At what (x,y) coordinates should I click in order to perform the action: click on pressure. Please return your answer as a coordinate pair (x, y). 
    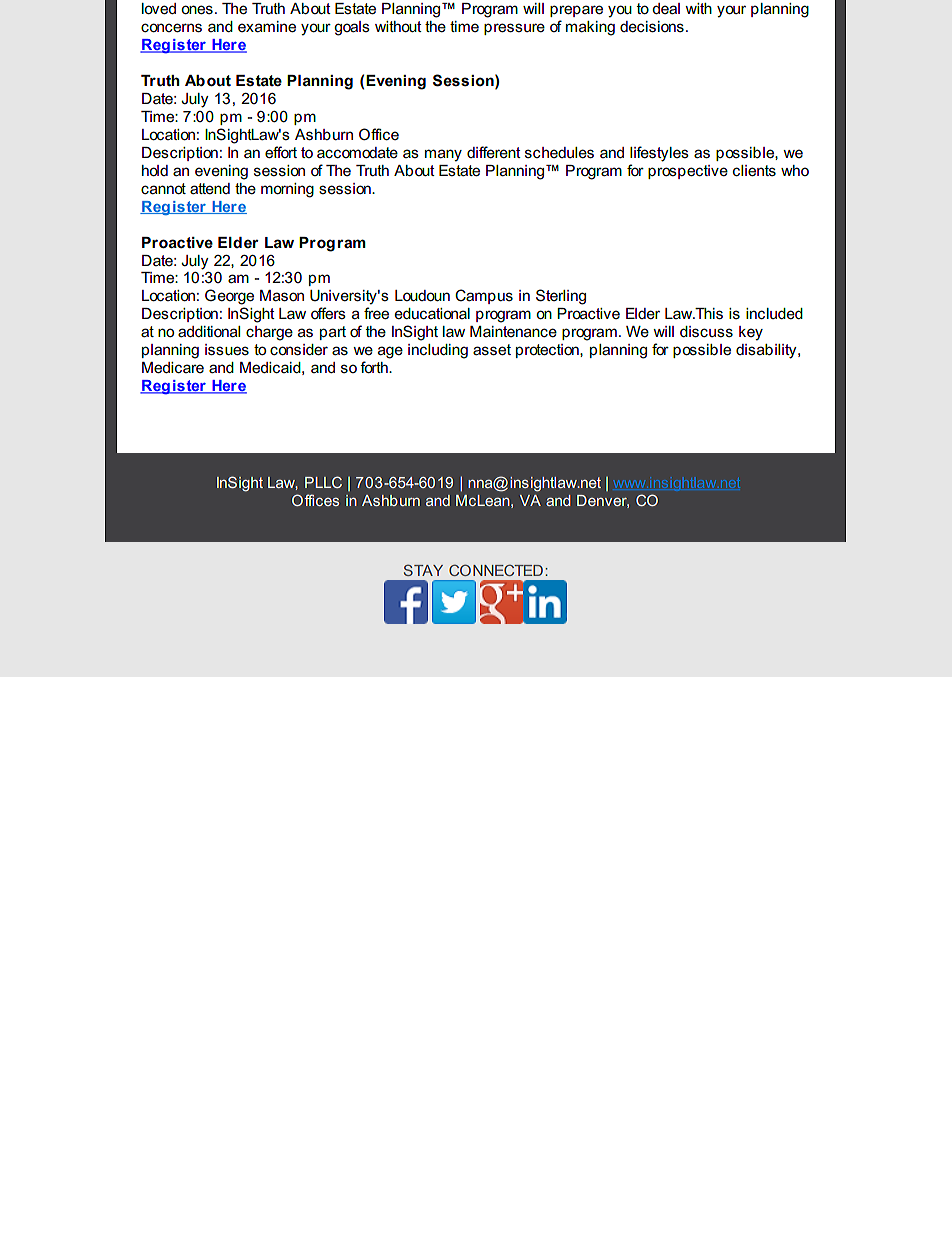
    Looking at the image, I should click on (514, 29).
